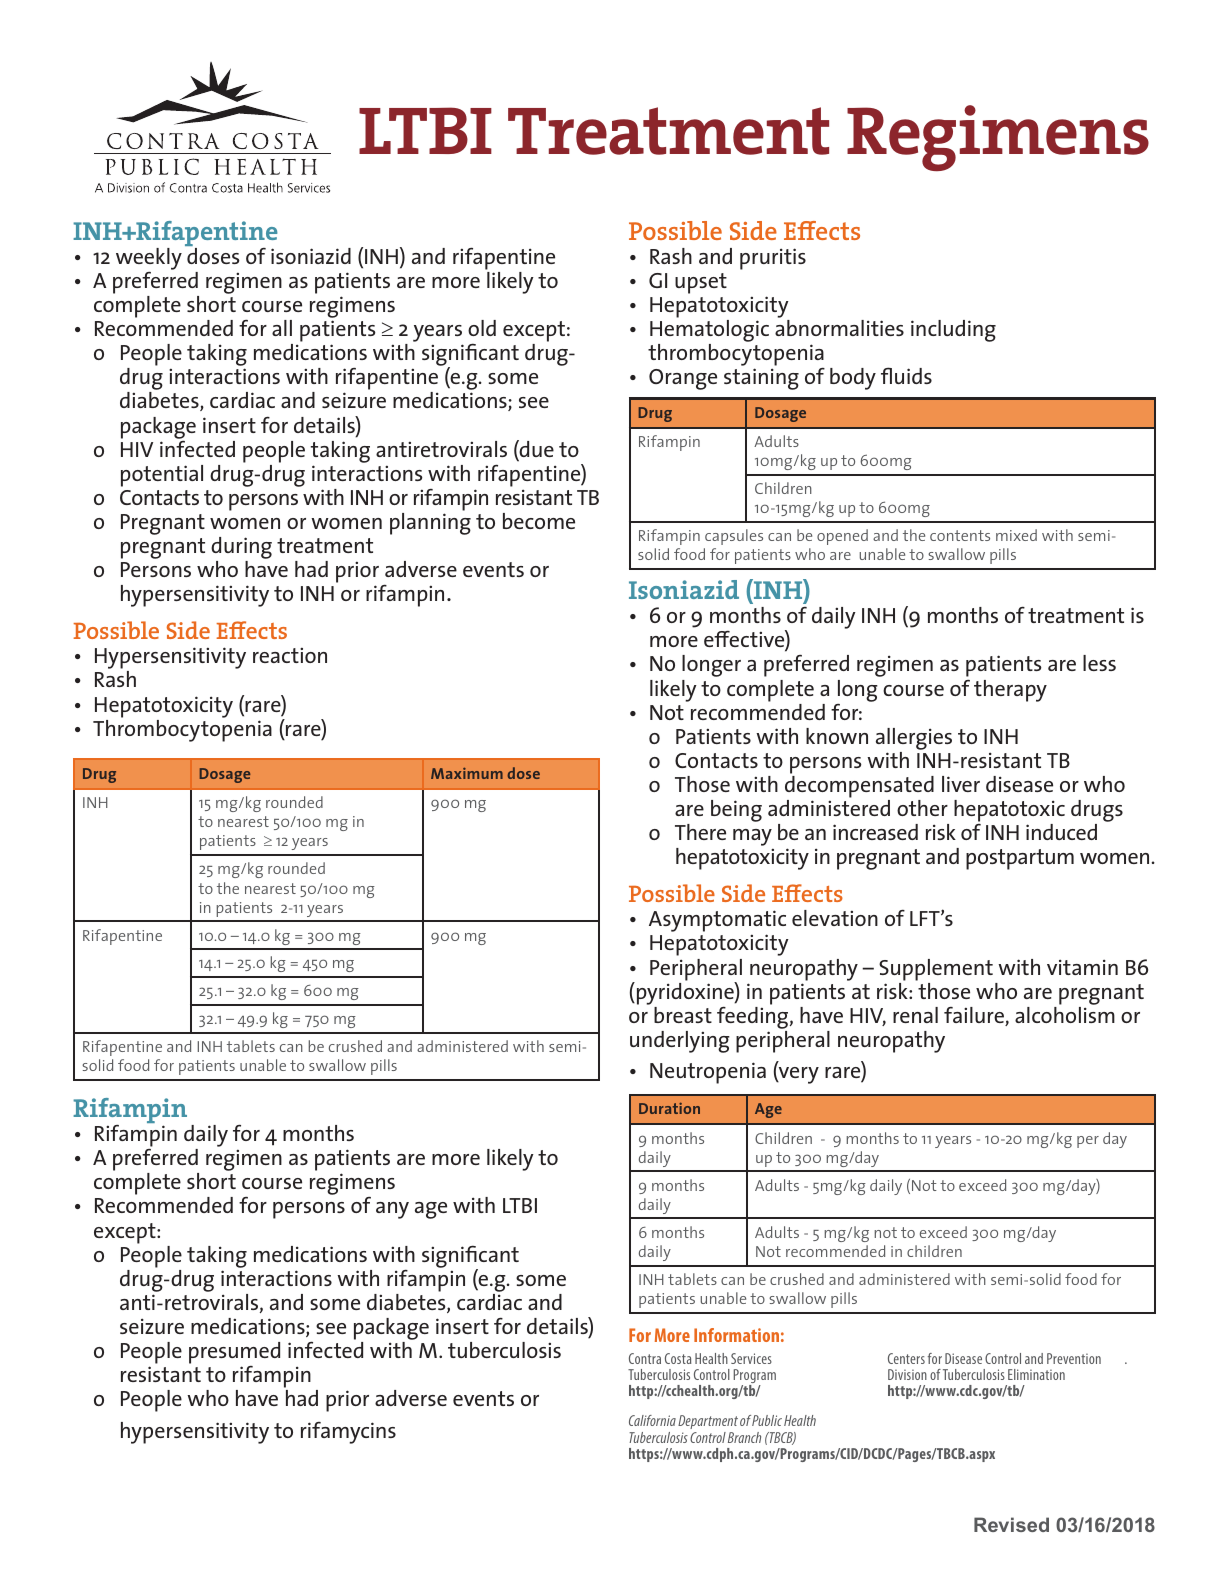  What do you see at coordinates (467, 773) in the document?
I see `Maximum` at bounding box center [467, 773].
